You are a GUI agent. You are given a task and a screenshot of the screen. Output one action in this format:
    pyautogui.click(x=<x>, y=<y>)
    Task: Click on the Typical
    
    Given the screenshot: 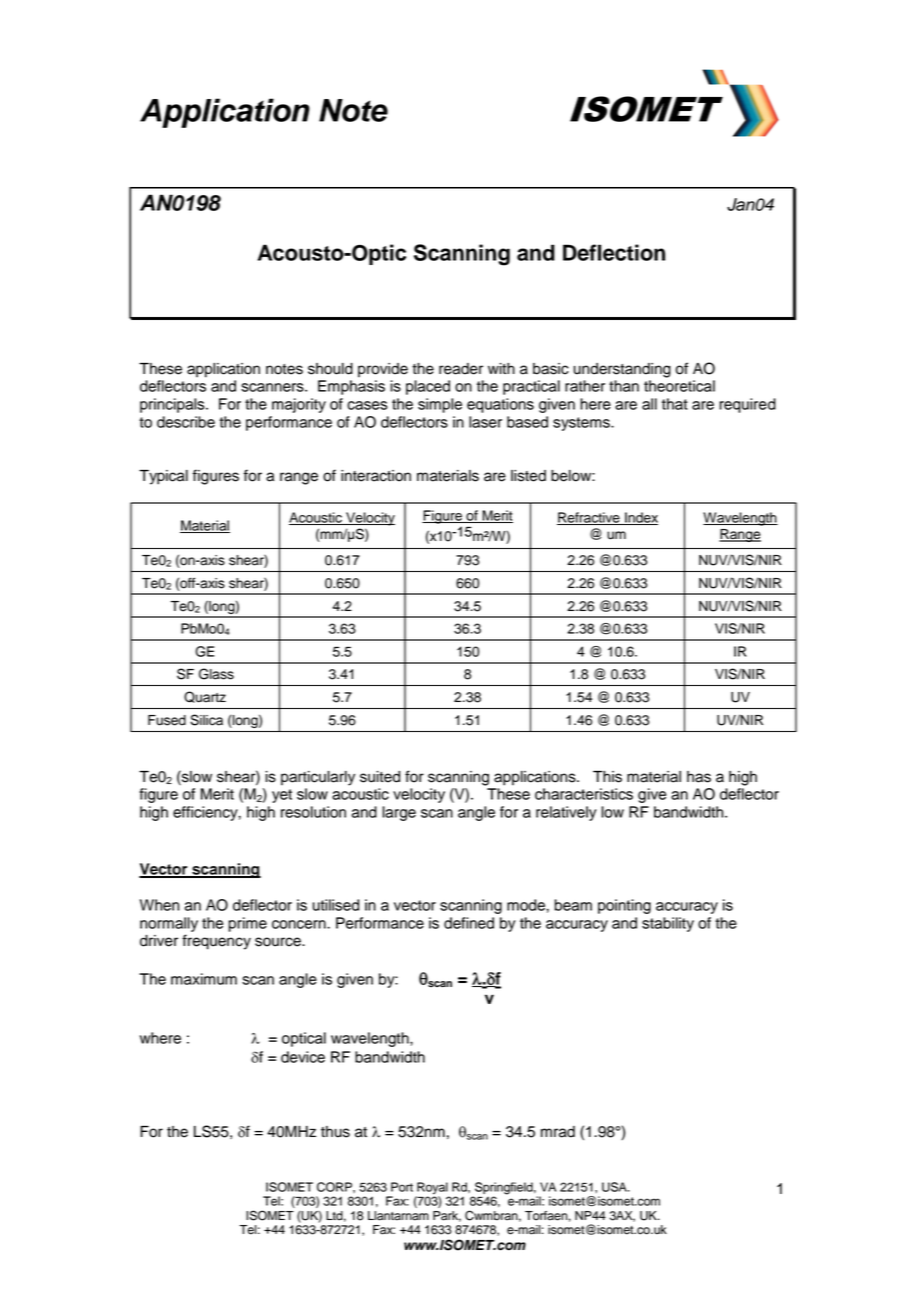 What is the action you would take?
    pyautogui.click(x=163, y=477)
